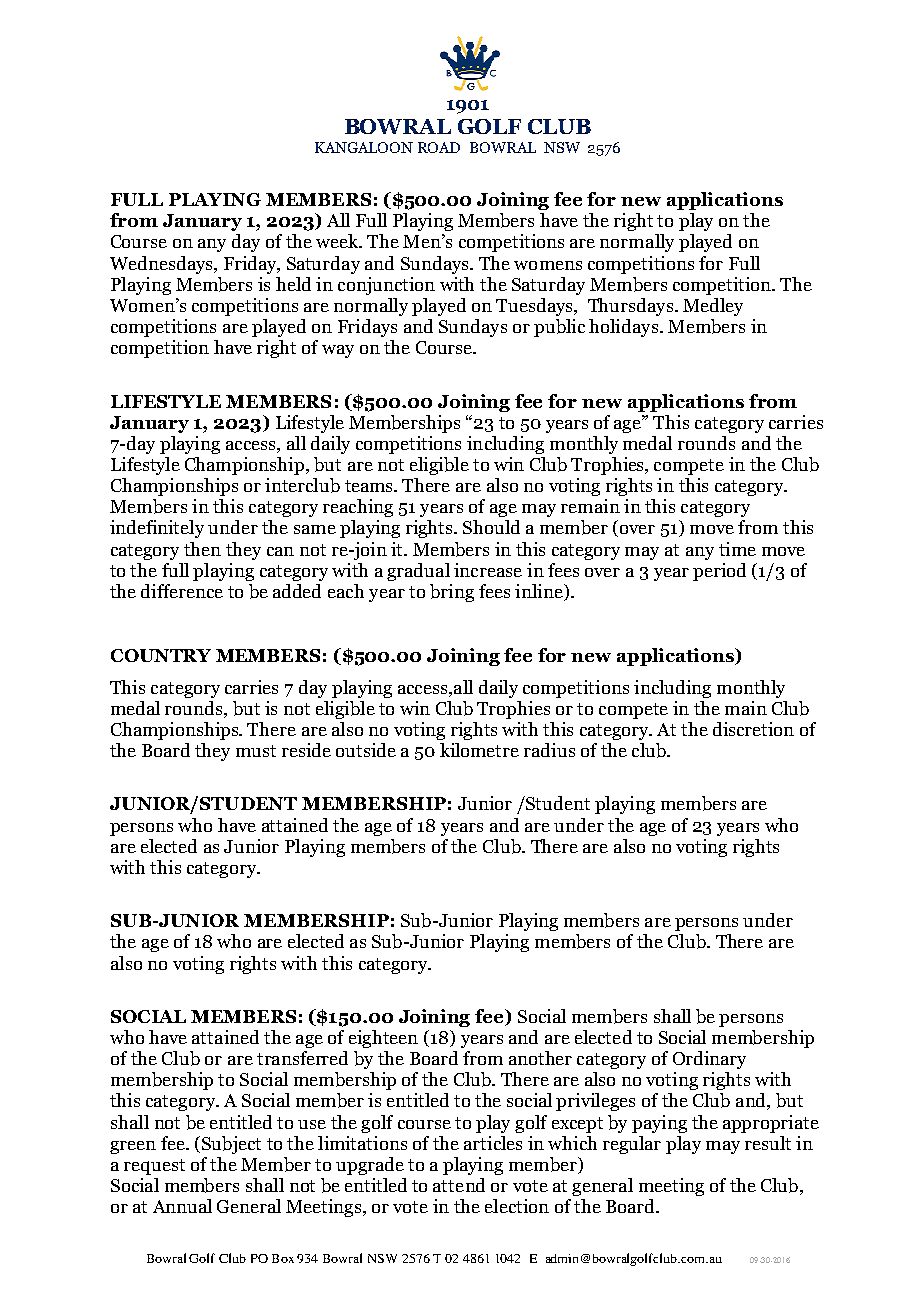 The width and height of the screenshot is (924, 1308). I want to click on discretion, so click(753, 729).
